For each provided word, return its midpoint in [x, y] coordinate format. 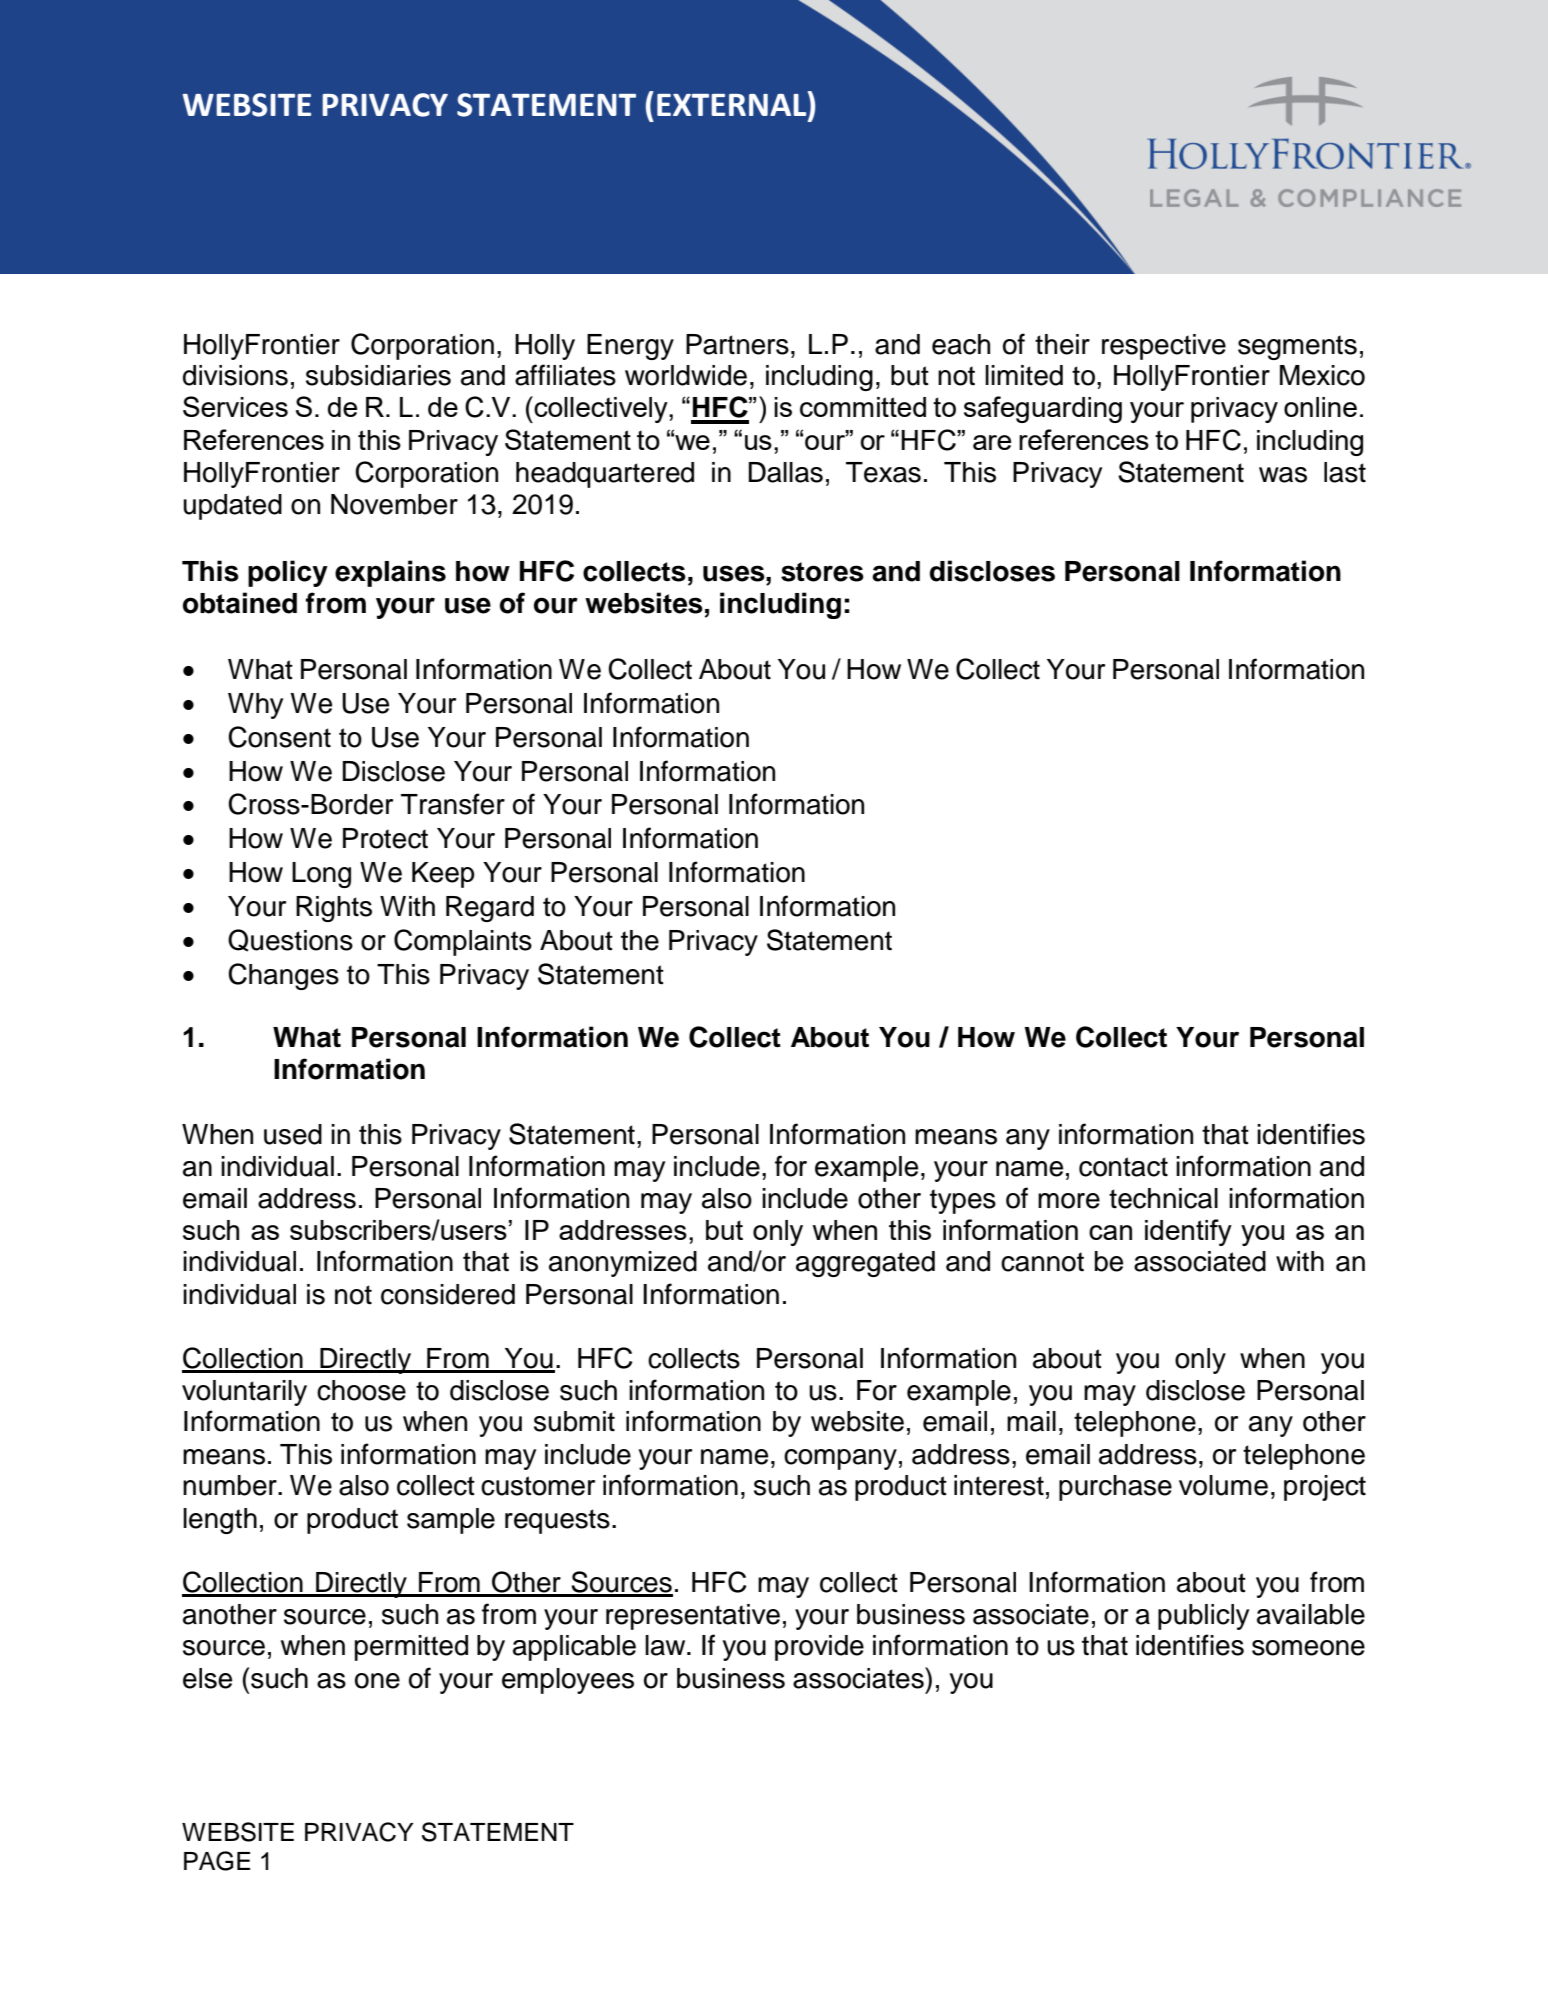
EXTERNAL [733, 103]
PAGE [217, 1861]
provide [819, 1648]
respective [1164, 347]
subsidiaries [378, 375]
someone [1308, 1648]
